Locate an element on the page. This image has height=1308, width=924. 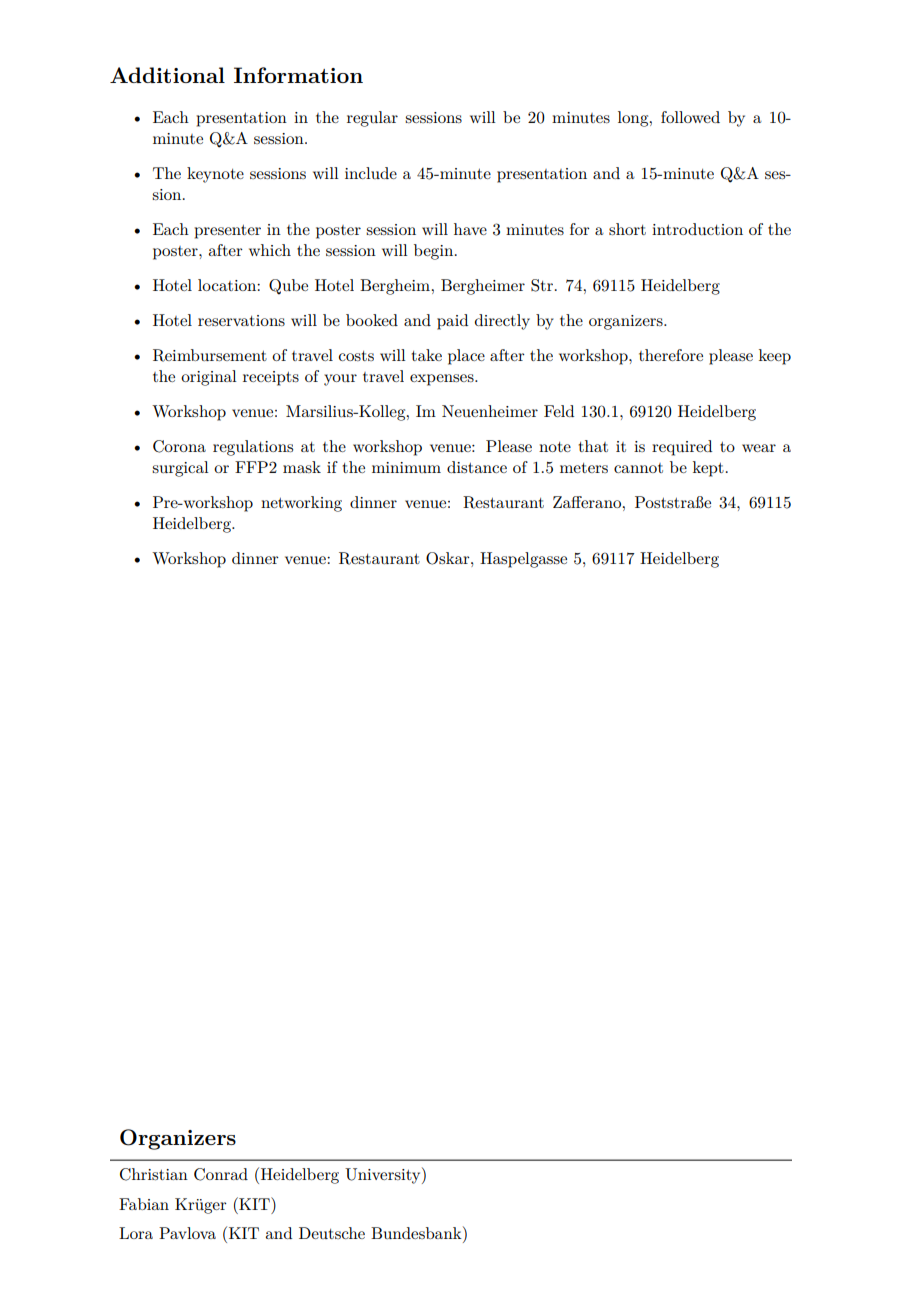
followed is located at coordinates (690, 117).
